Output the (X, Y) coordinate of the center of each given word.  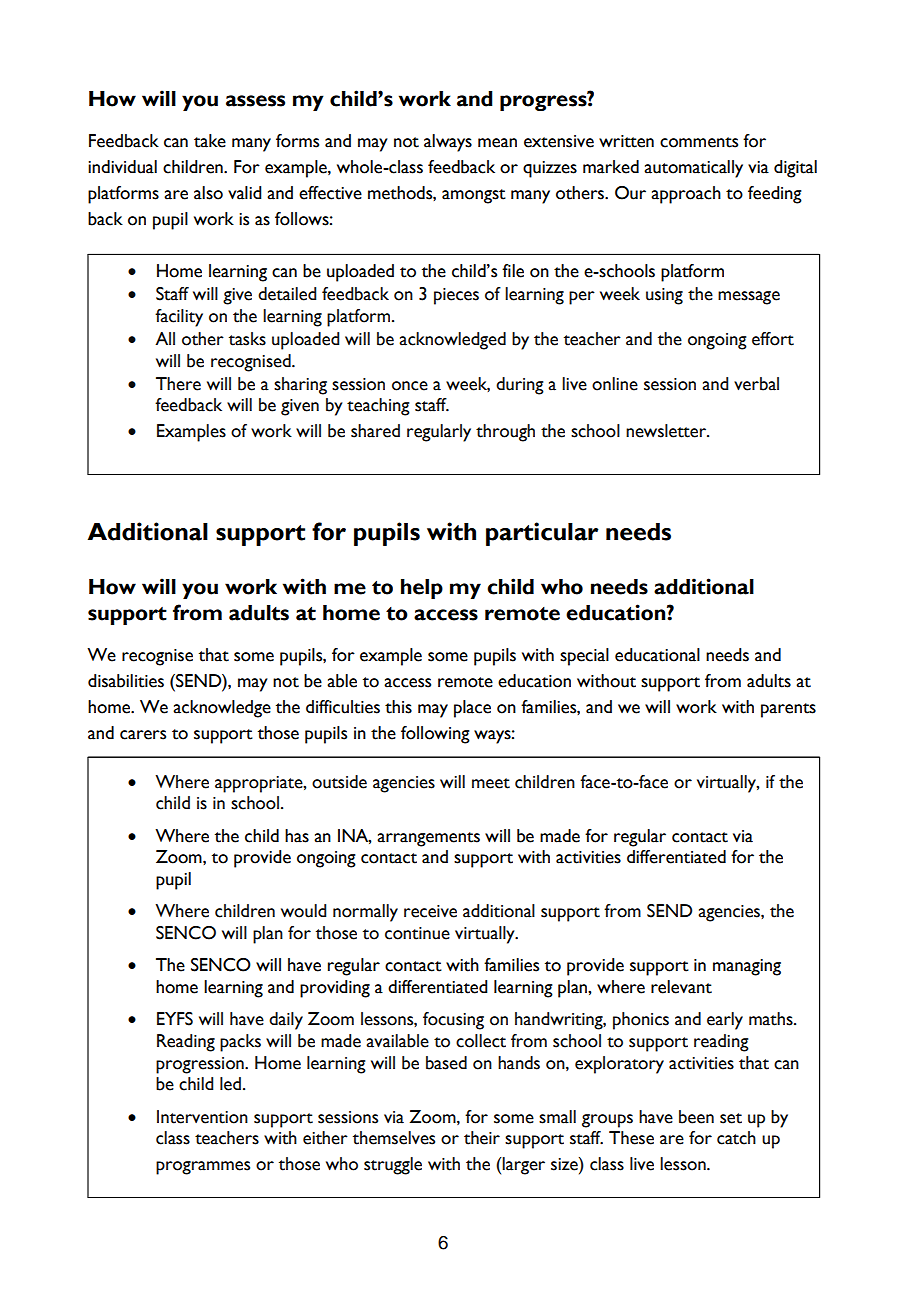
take (210, 141)
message (749, 298)
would (304, 911)
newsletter (667, 431)
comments (699, 142)
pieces (456, 296)
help (422, 589)
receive (430, 911)
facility (179, 318)
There (178, 384)
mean (497, 143)
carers (143, 735)
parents (788, 710)
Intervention (202, 1117)
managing (747, 967)
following (435, 735)
